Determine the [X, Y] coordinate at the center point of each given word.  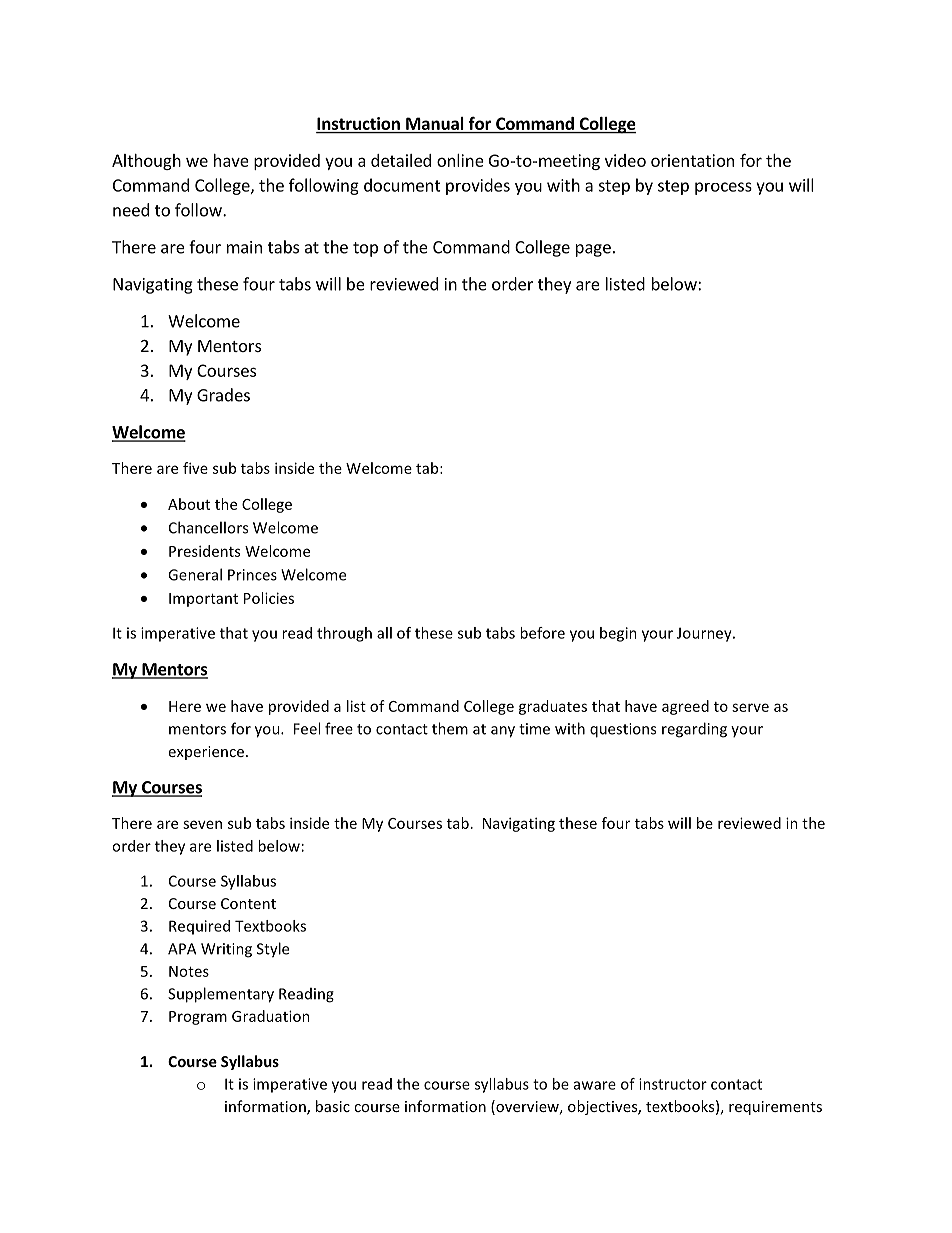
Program [198, 1018]
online [460, 160]
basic [333, 1106]
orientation [692, 160]
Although [146, 162]
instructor [673, 1084]
